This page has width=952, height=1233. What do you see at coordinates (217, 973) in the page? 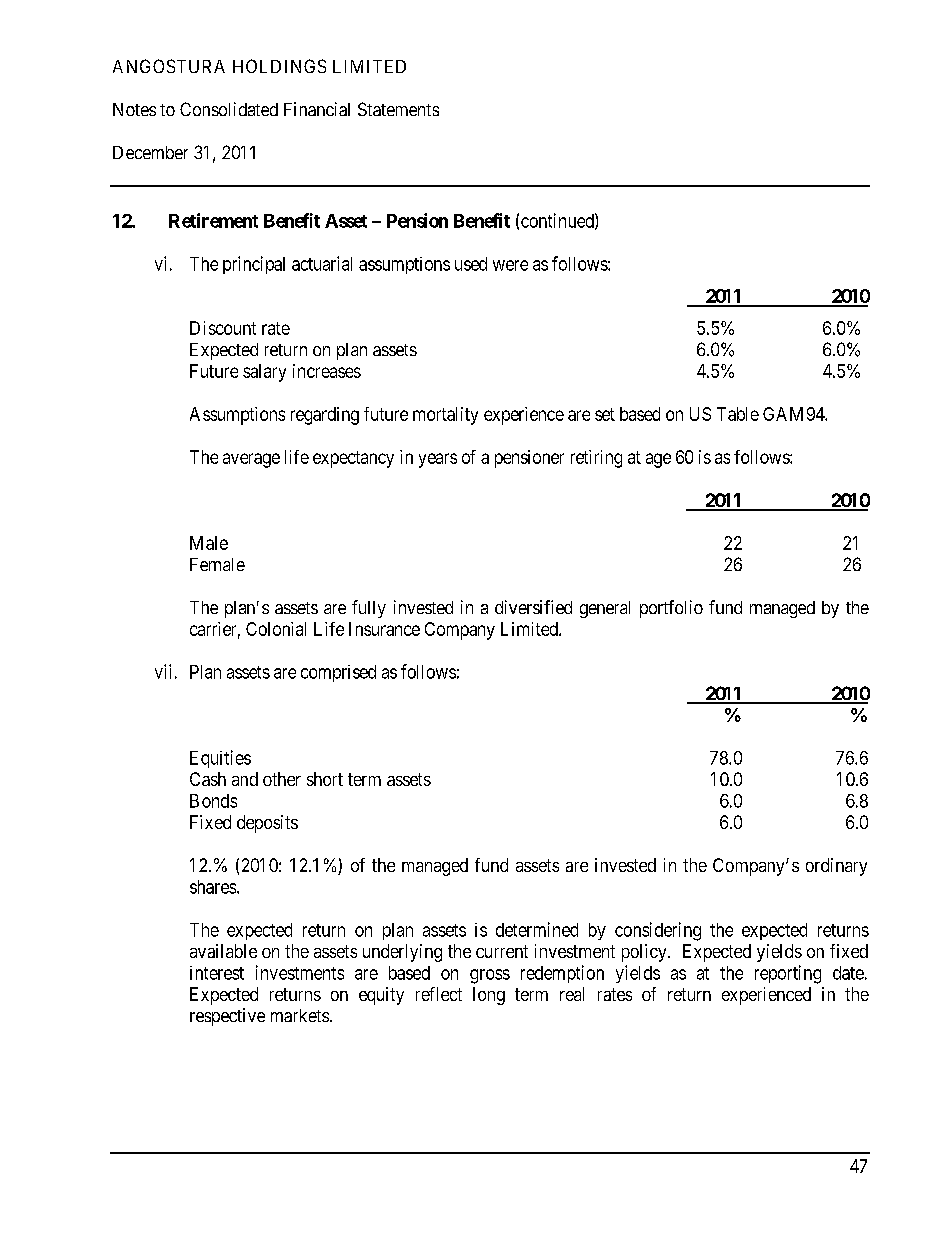
I see `interest` at bounding box center [217, 973].
